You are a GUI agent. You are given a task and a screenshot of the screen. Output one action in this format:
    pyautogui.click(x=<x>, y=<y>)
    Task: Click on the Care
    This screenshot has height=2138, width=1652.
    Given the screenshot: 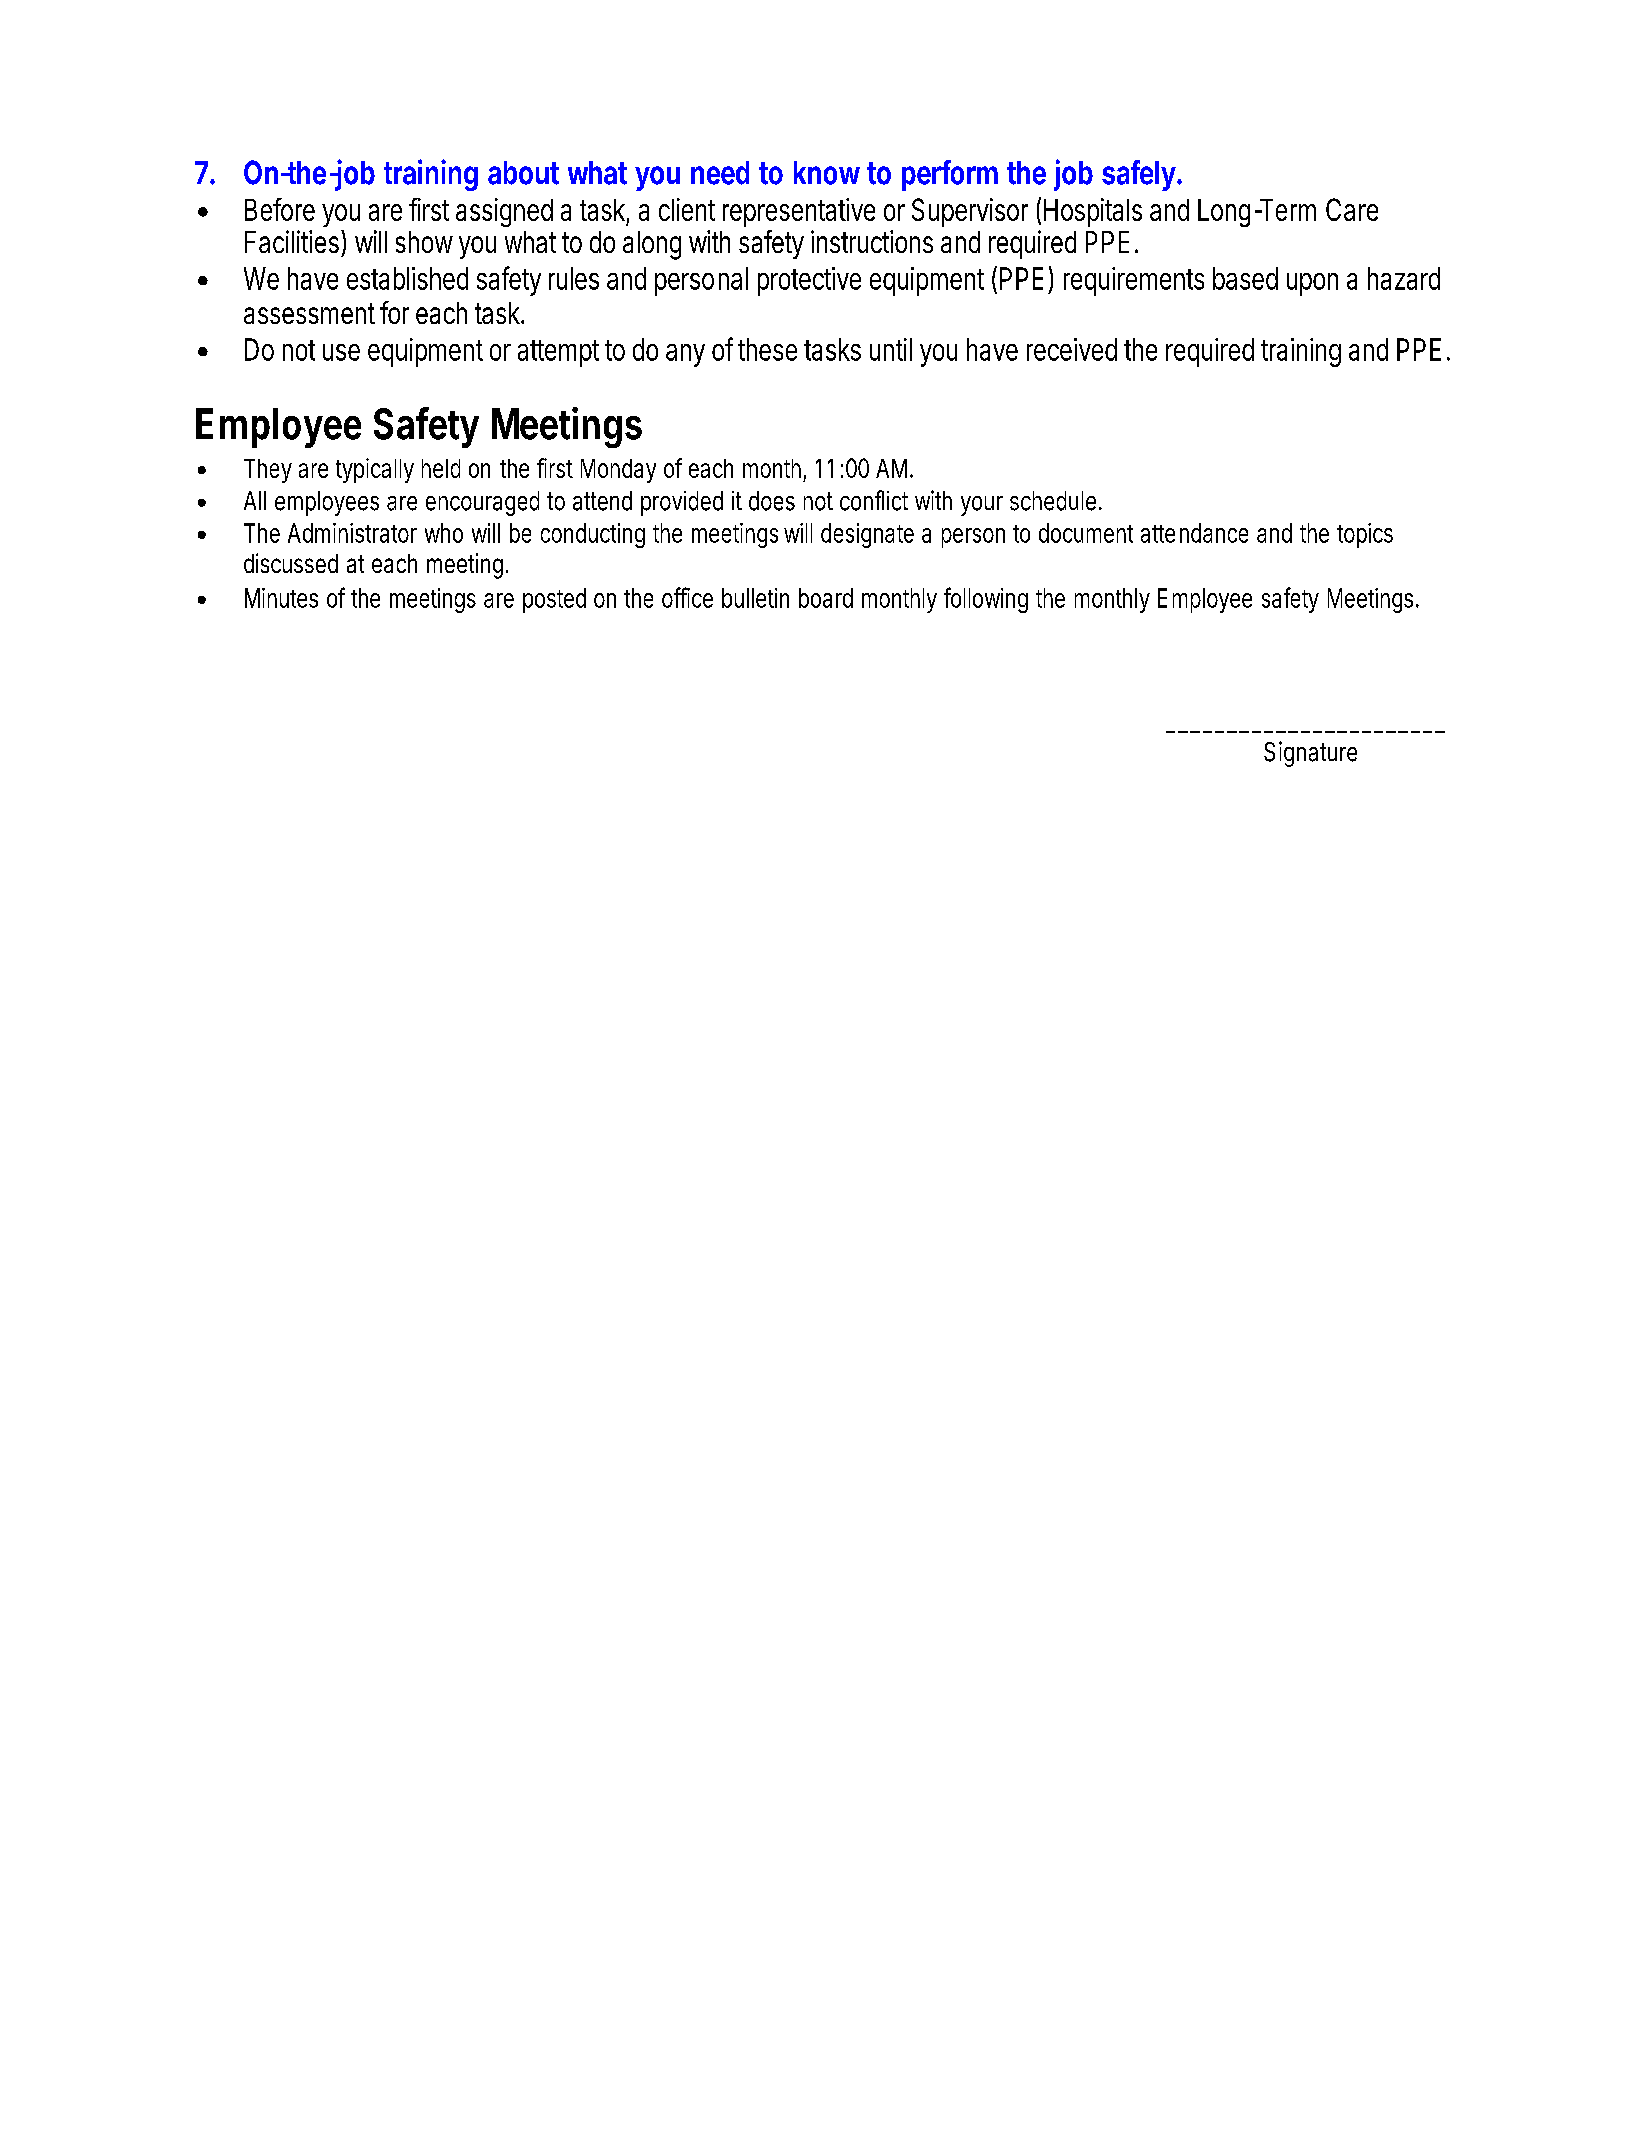 What is the action you would take?
    pyautogui.click(x=1352, y=209)
